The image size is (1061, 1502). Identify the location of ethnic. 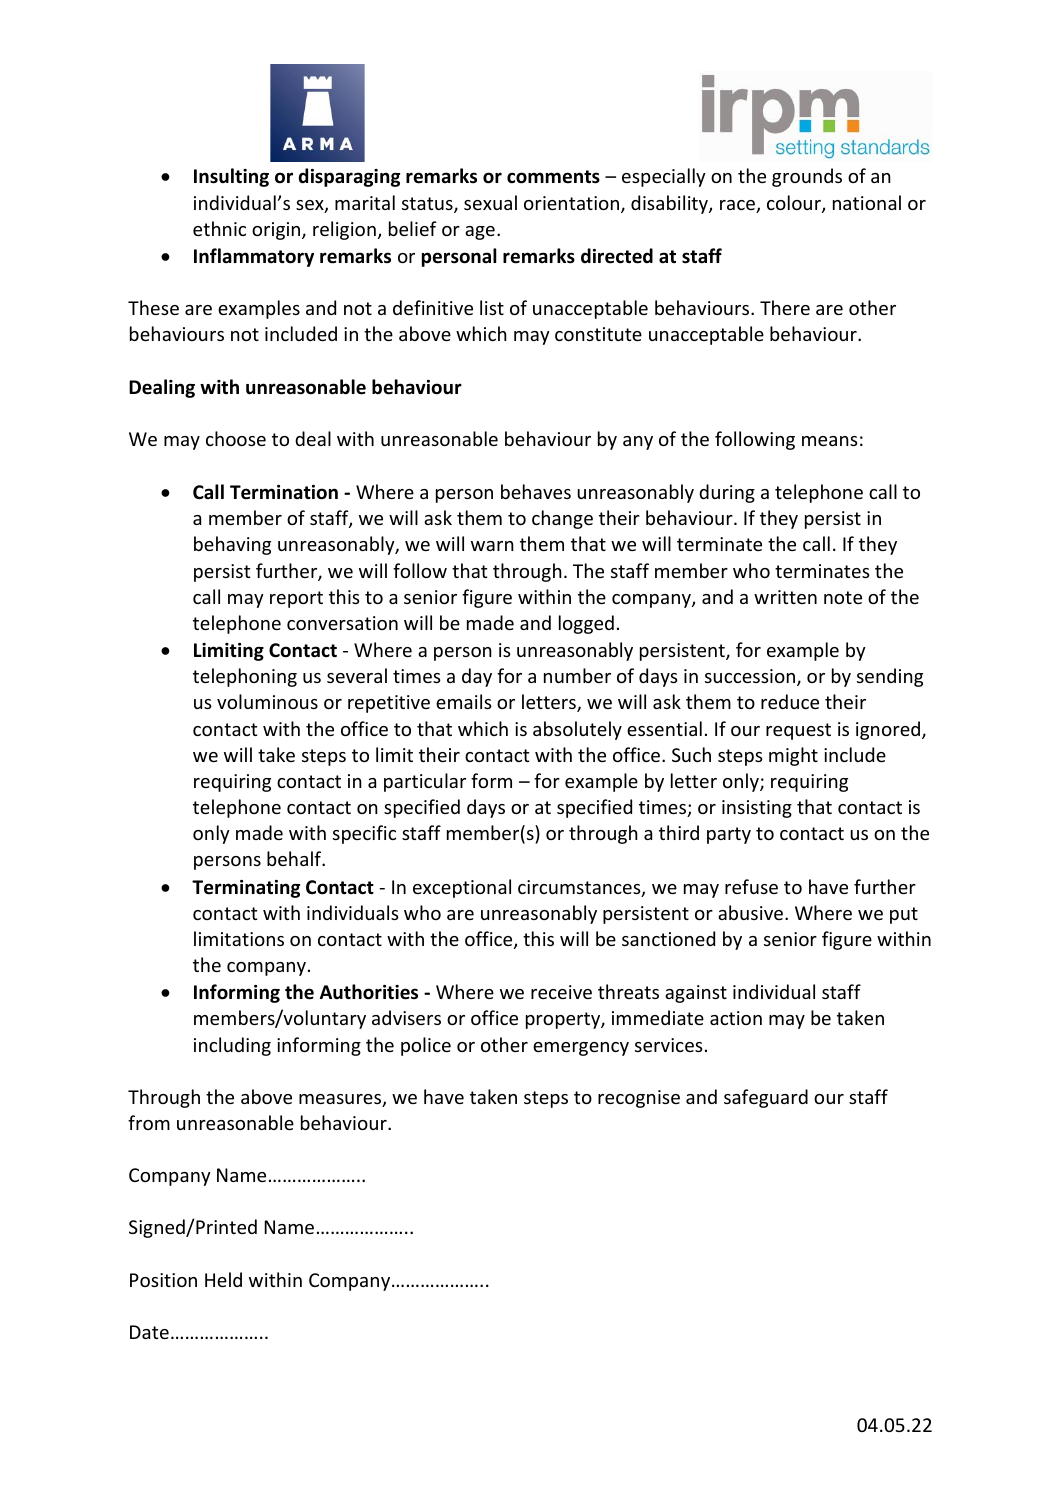
(219, 228).
